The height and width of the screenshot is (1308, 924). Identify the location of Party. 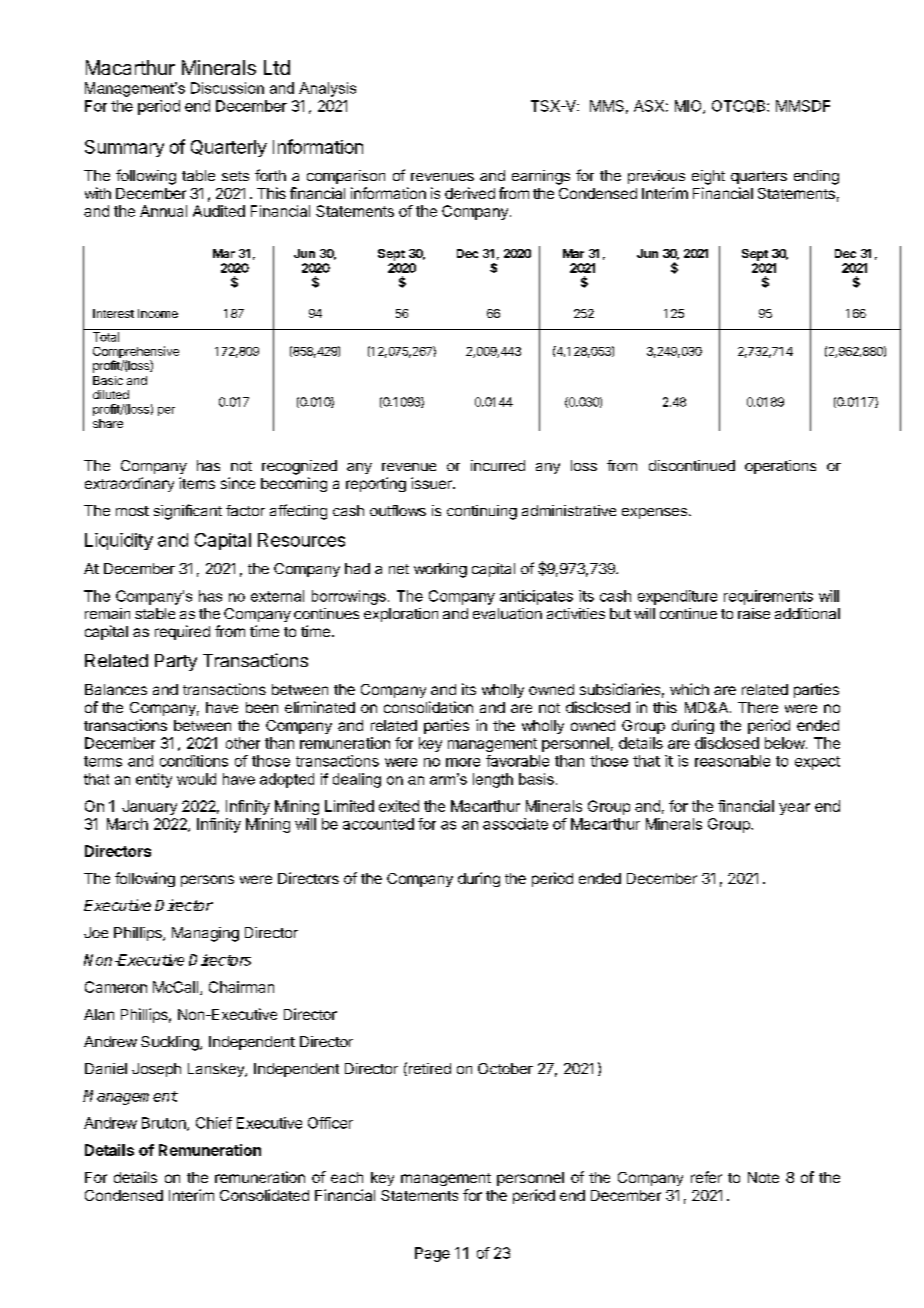
(176, 662).
